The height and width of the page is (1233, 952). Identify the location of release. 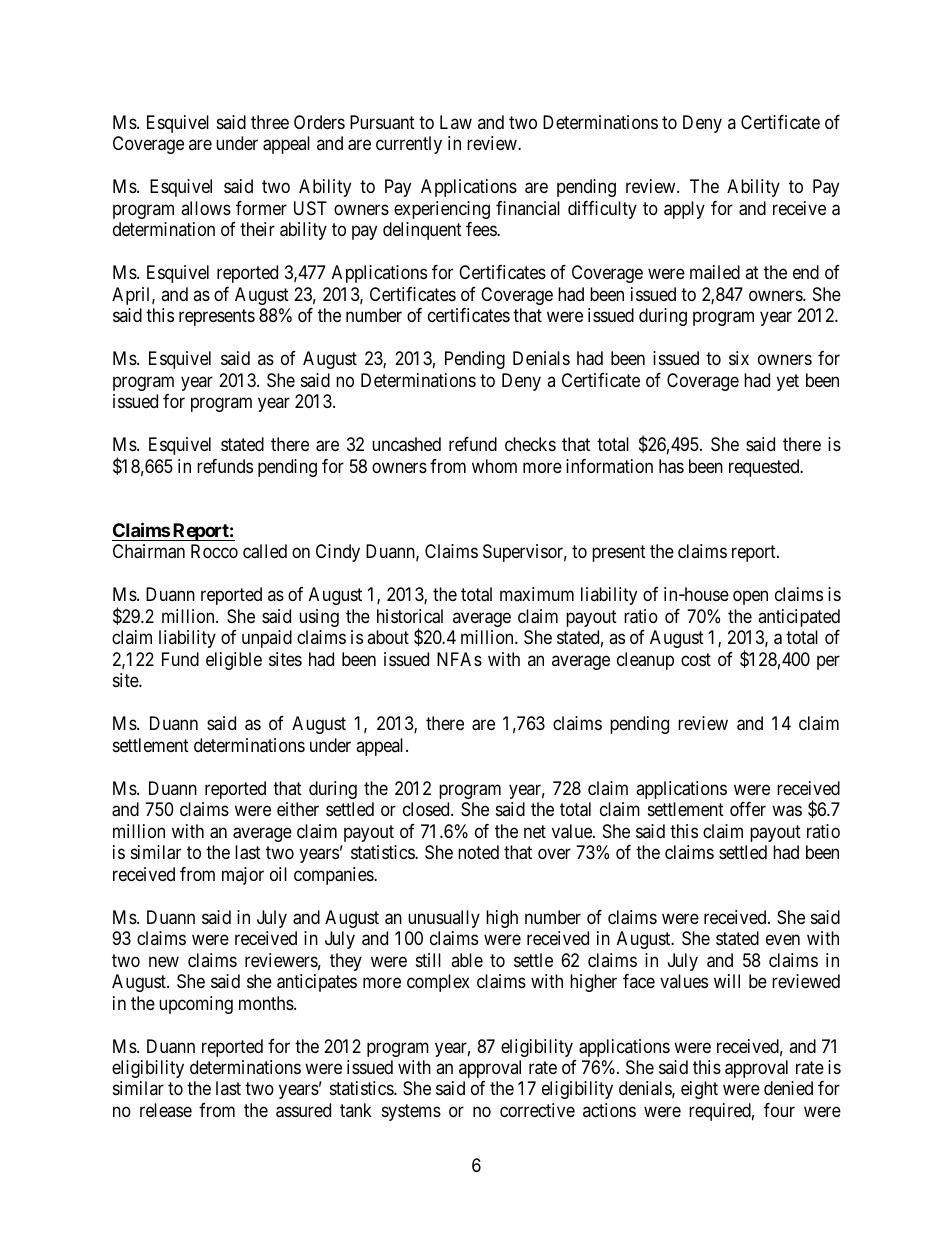
(166, 1110).
